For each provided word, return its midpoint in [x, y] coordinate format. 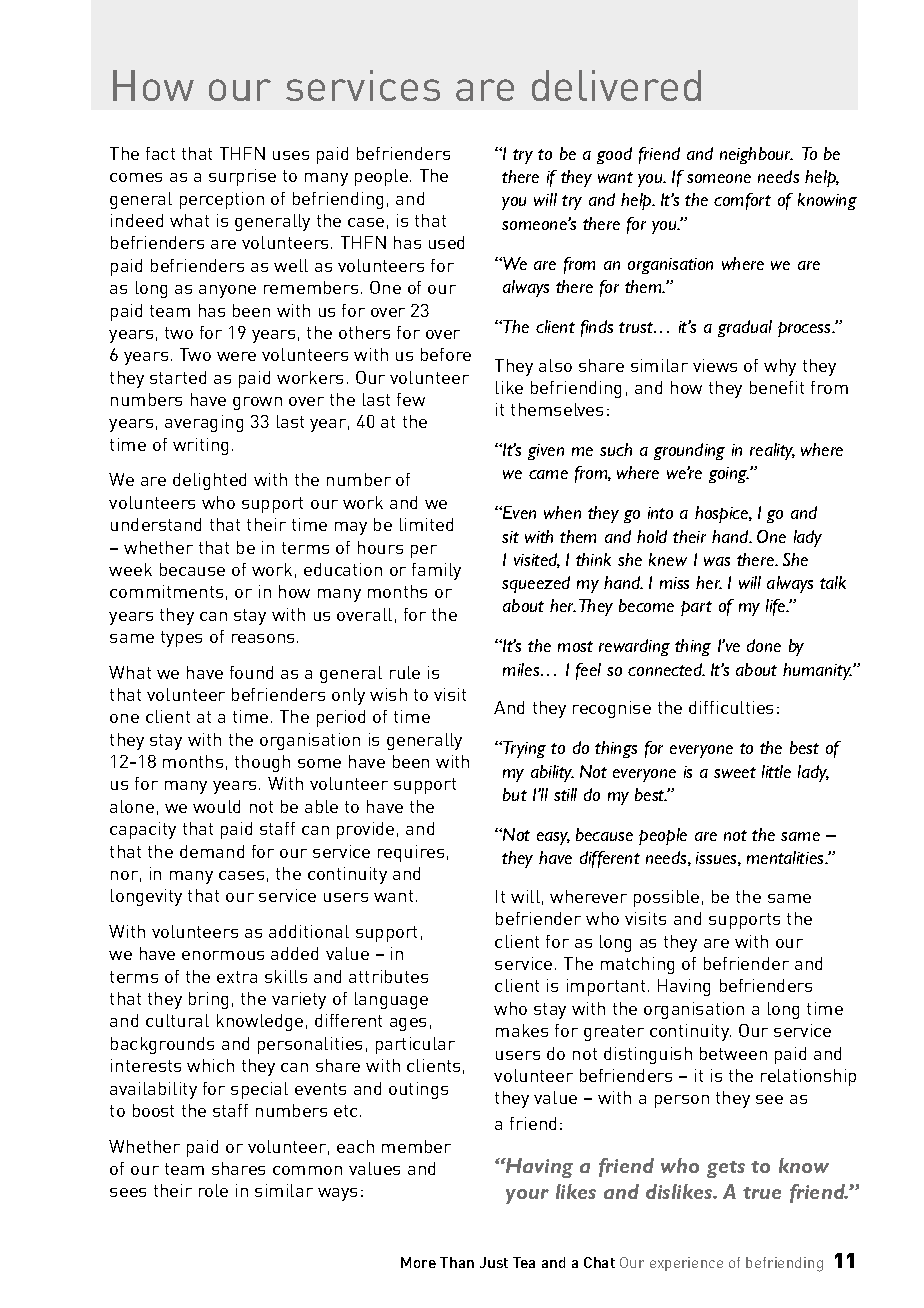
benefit [777, 387]
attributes [388, 976]
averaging [204, 423]
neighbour [756, 155]
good [614, 155]
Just [494, 1262]
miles [522, 669]
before [446, 354]
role [213, 1190]
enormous [223, 955]
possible [666, 898]
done [764, 645]
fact [160, 153]
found [251, 672]
